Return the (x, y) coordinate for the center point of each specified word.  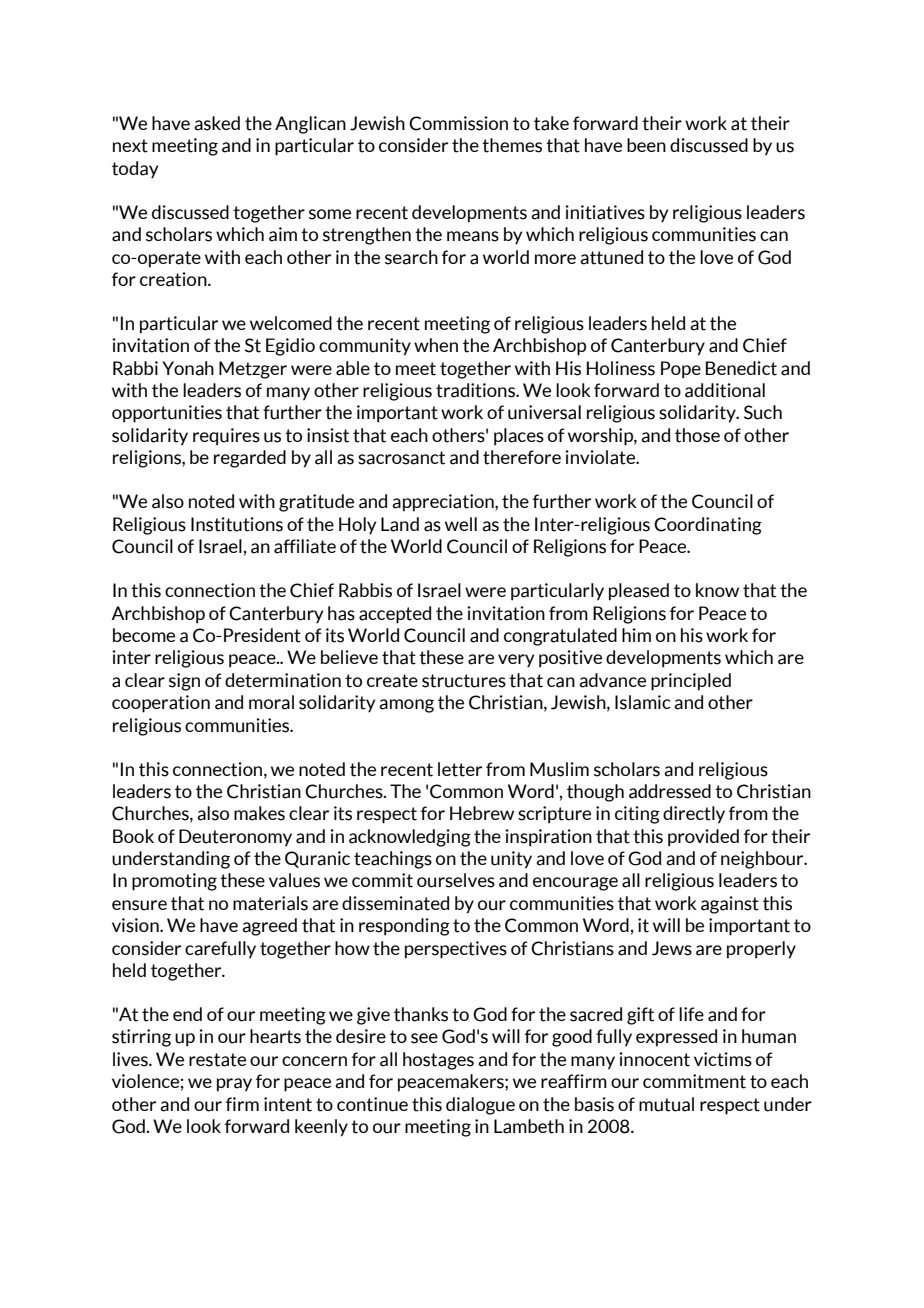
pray (234, 1085)
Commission (458, 123)
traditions (476, 390)
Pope (681, 370)
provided (703, 838)
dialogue (480, 1106)
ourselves (456, 880)
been (646, 145)
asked (217, 123)
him (636, 635)
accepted (395, 615)
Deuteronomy (235, 838)
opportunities (167, 414)
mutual (666, 1104)
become (144, 635)
